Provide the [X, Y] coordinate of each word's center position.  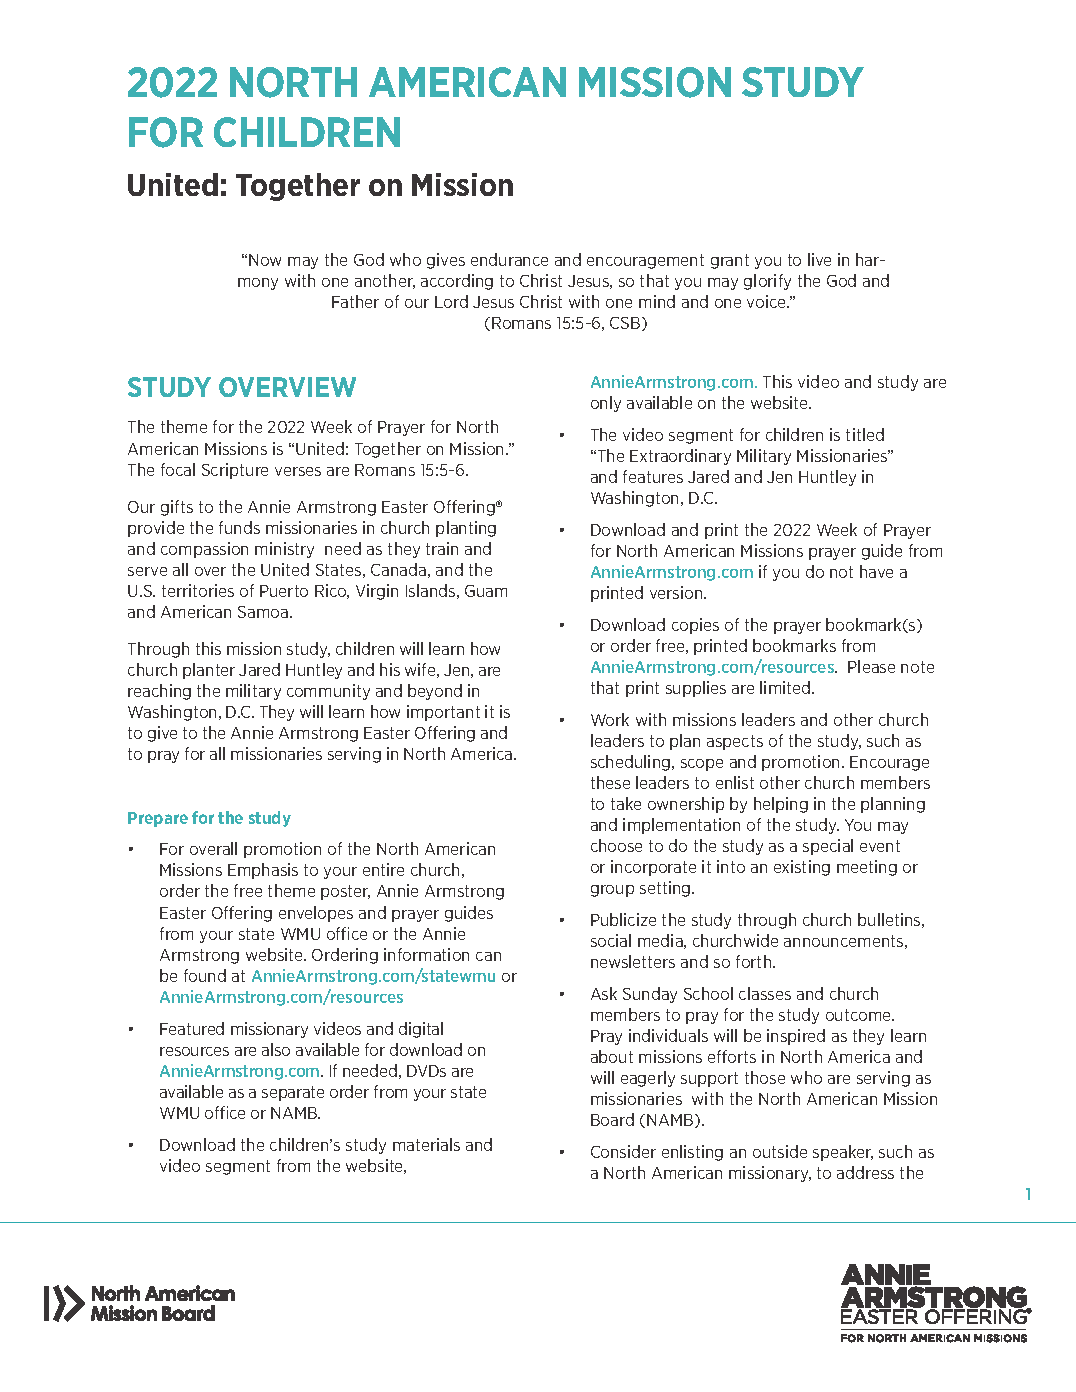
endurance [509, 259]
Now [265, 260]
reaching [159, 692]
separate [293, 1093]
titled [865, 434]
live [819, 259]
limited [786, 687]
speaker [843, 1153]
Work [610, 719]
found [205, 975]
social [611, 940]
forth [755, 961]
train [442, 548]
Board [612, 1119]
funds [239, 527]
